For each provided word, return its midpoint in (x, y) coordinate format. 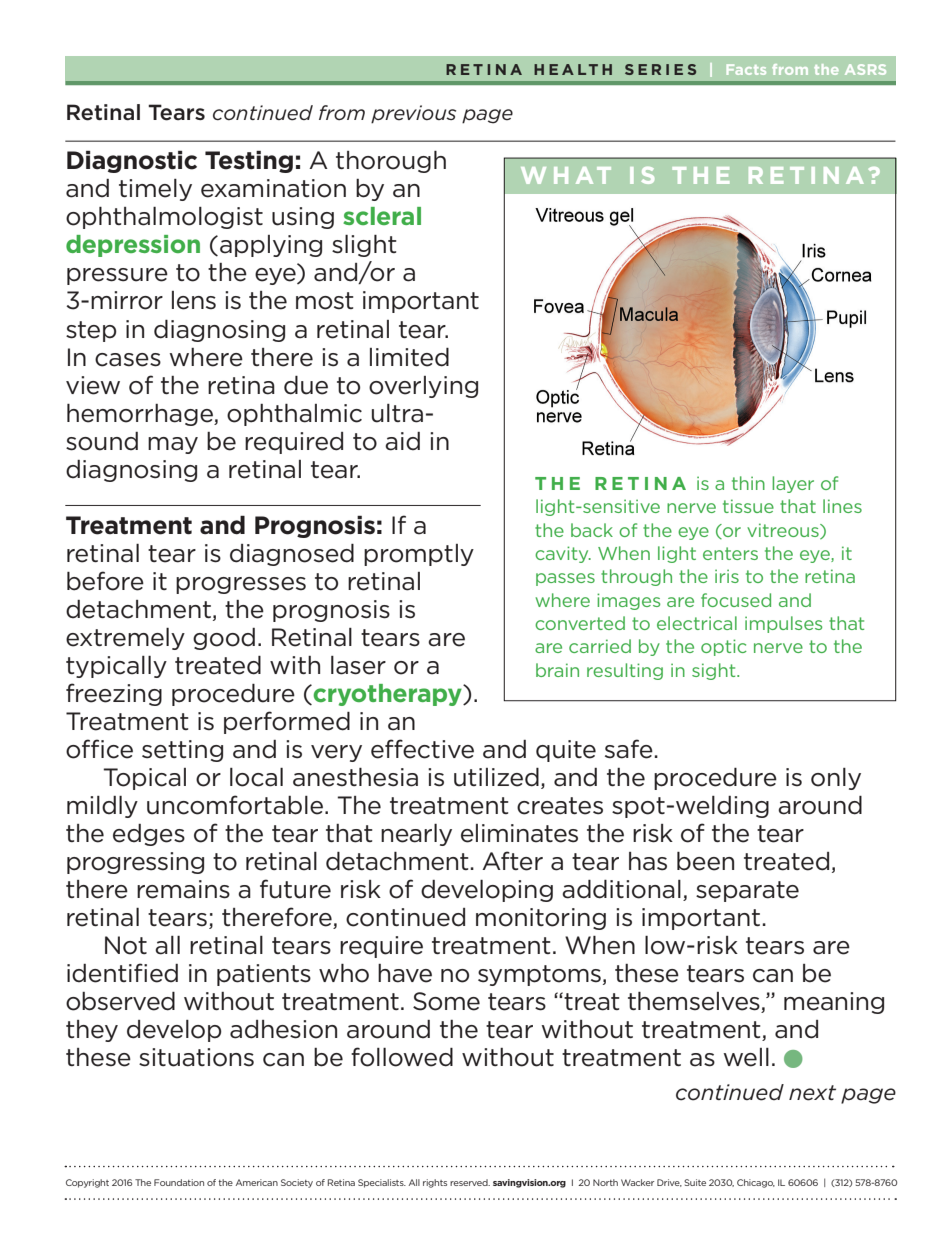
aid (402, 441)
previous (413, 114)
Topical (144, 779)
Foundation (179, 1182)
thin (748, 483)
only (836, 779)
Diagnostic (132, 161)
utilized (496, 777)
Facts (746, 69)
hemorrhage (141, 415)
